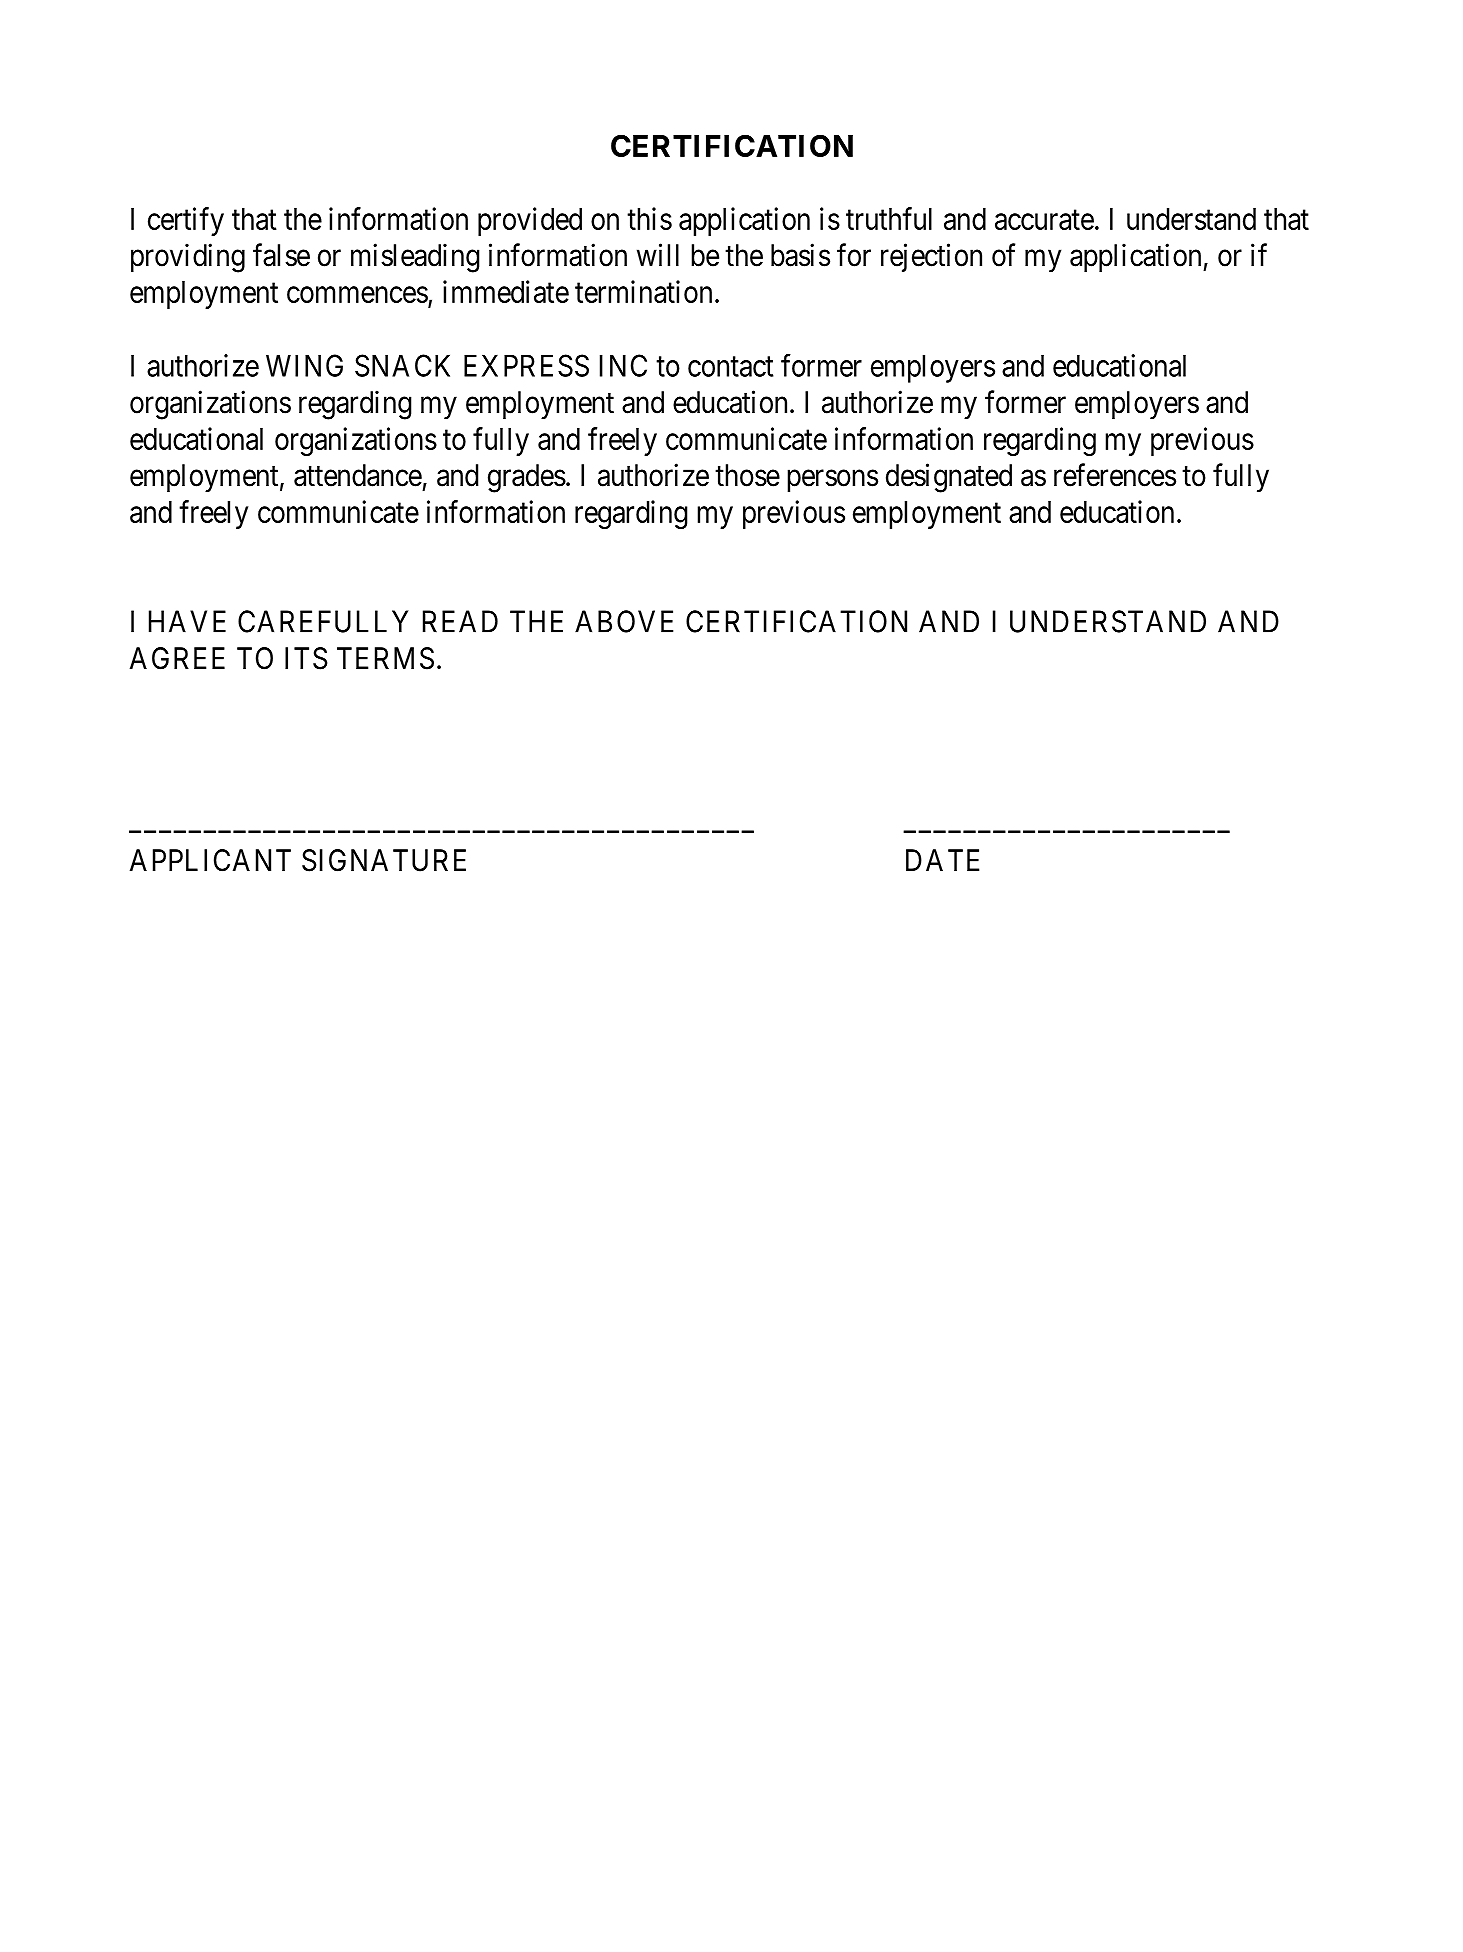 The image size is (1463, 1952). Describe the element at coordinates (527, 478) in the page. I see `grades` at that location.
